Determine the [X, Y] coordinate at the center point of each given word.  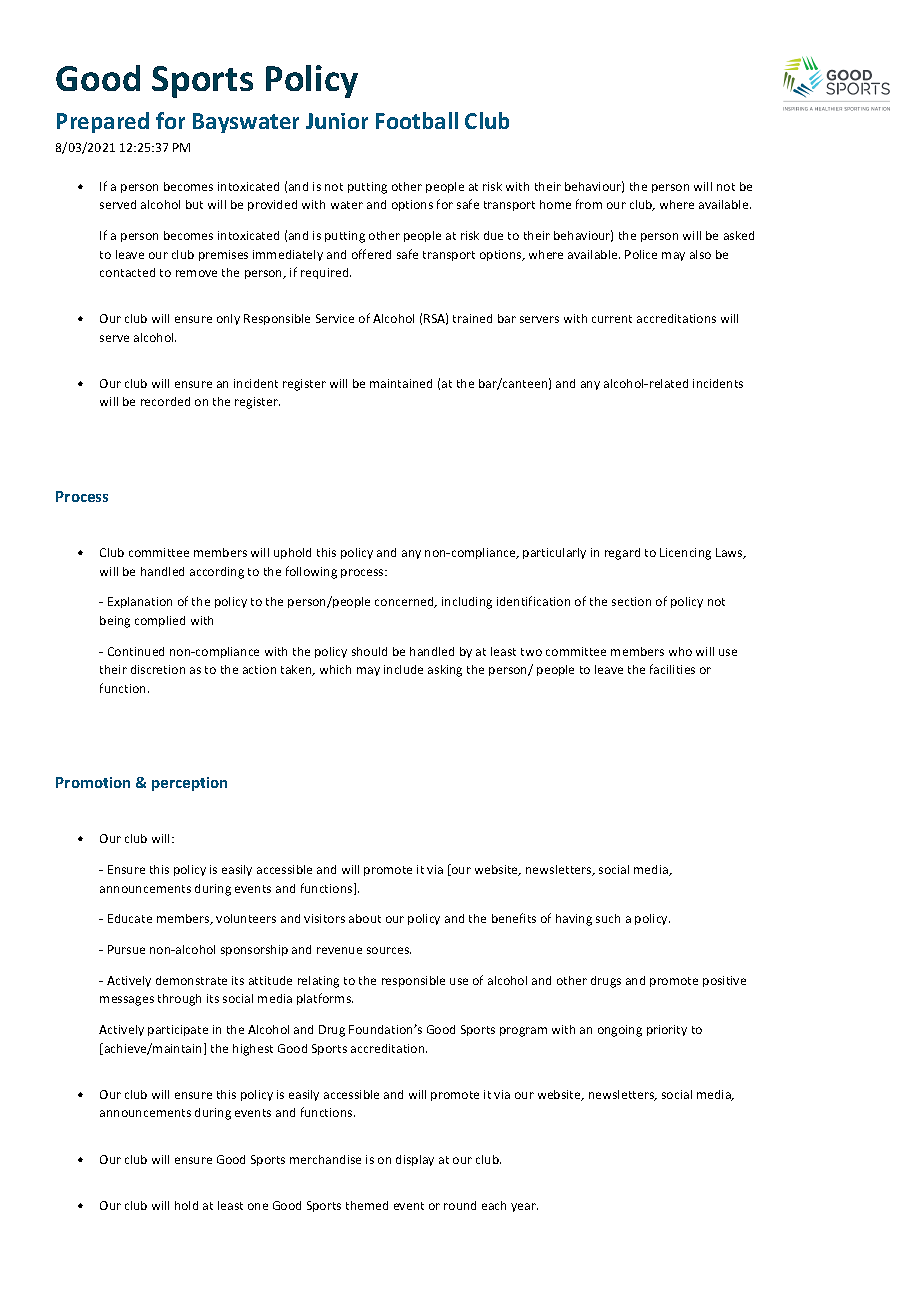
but [194, 204]
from [589, 204]
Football [417, 120]
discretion [158, 669]
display [415, 1160]
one [258, 1206]
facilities [672, 669]
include [403, 669]
